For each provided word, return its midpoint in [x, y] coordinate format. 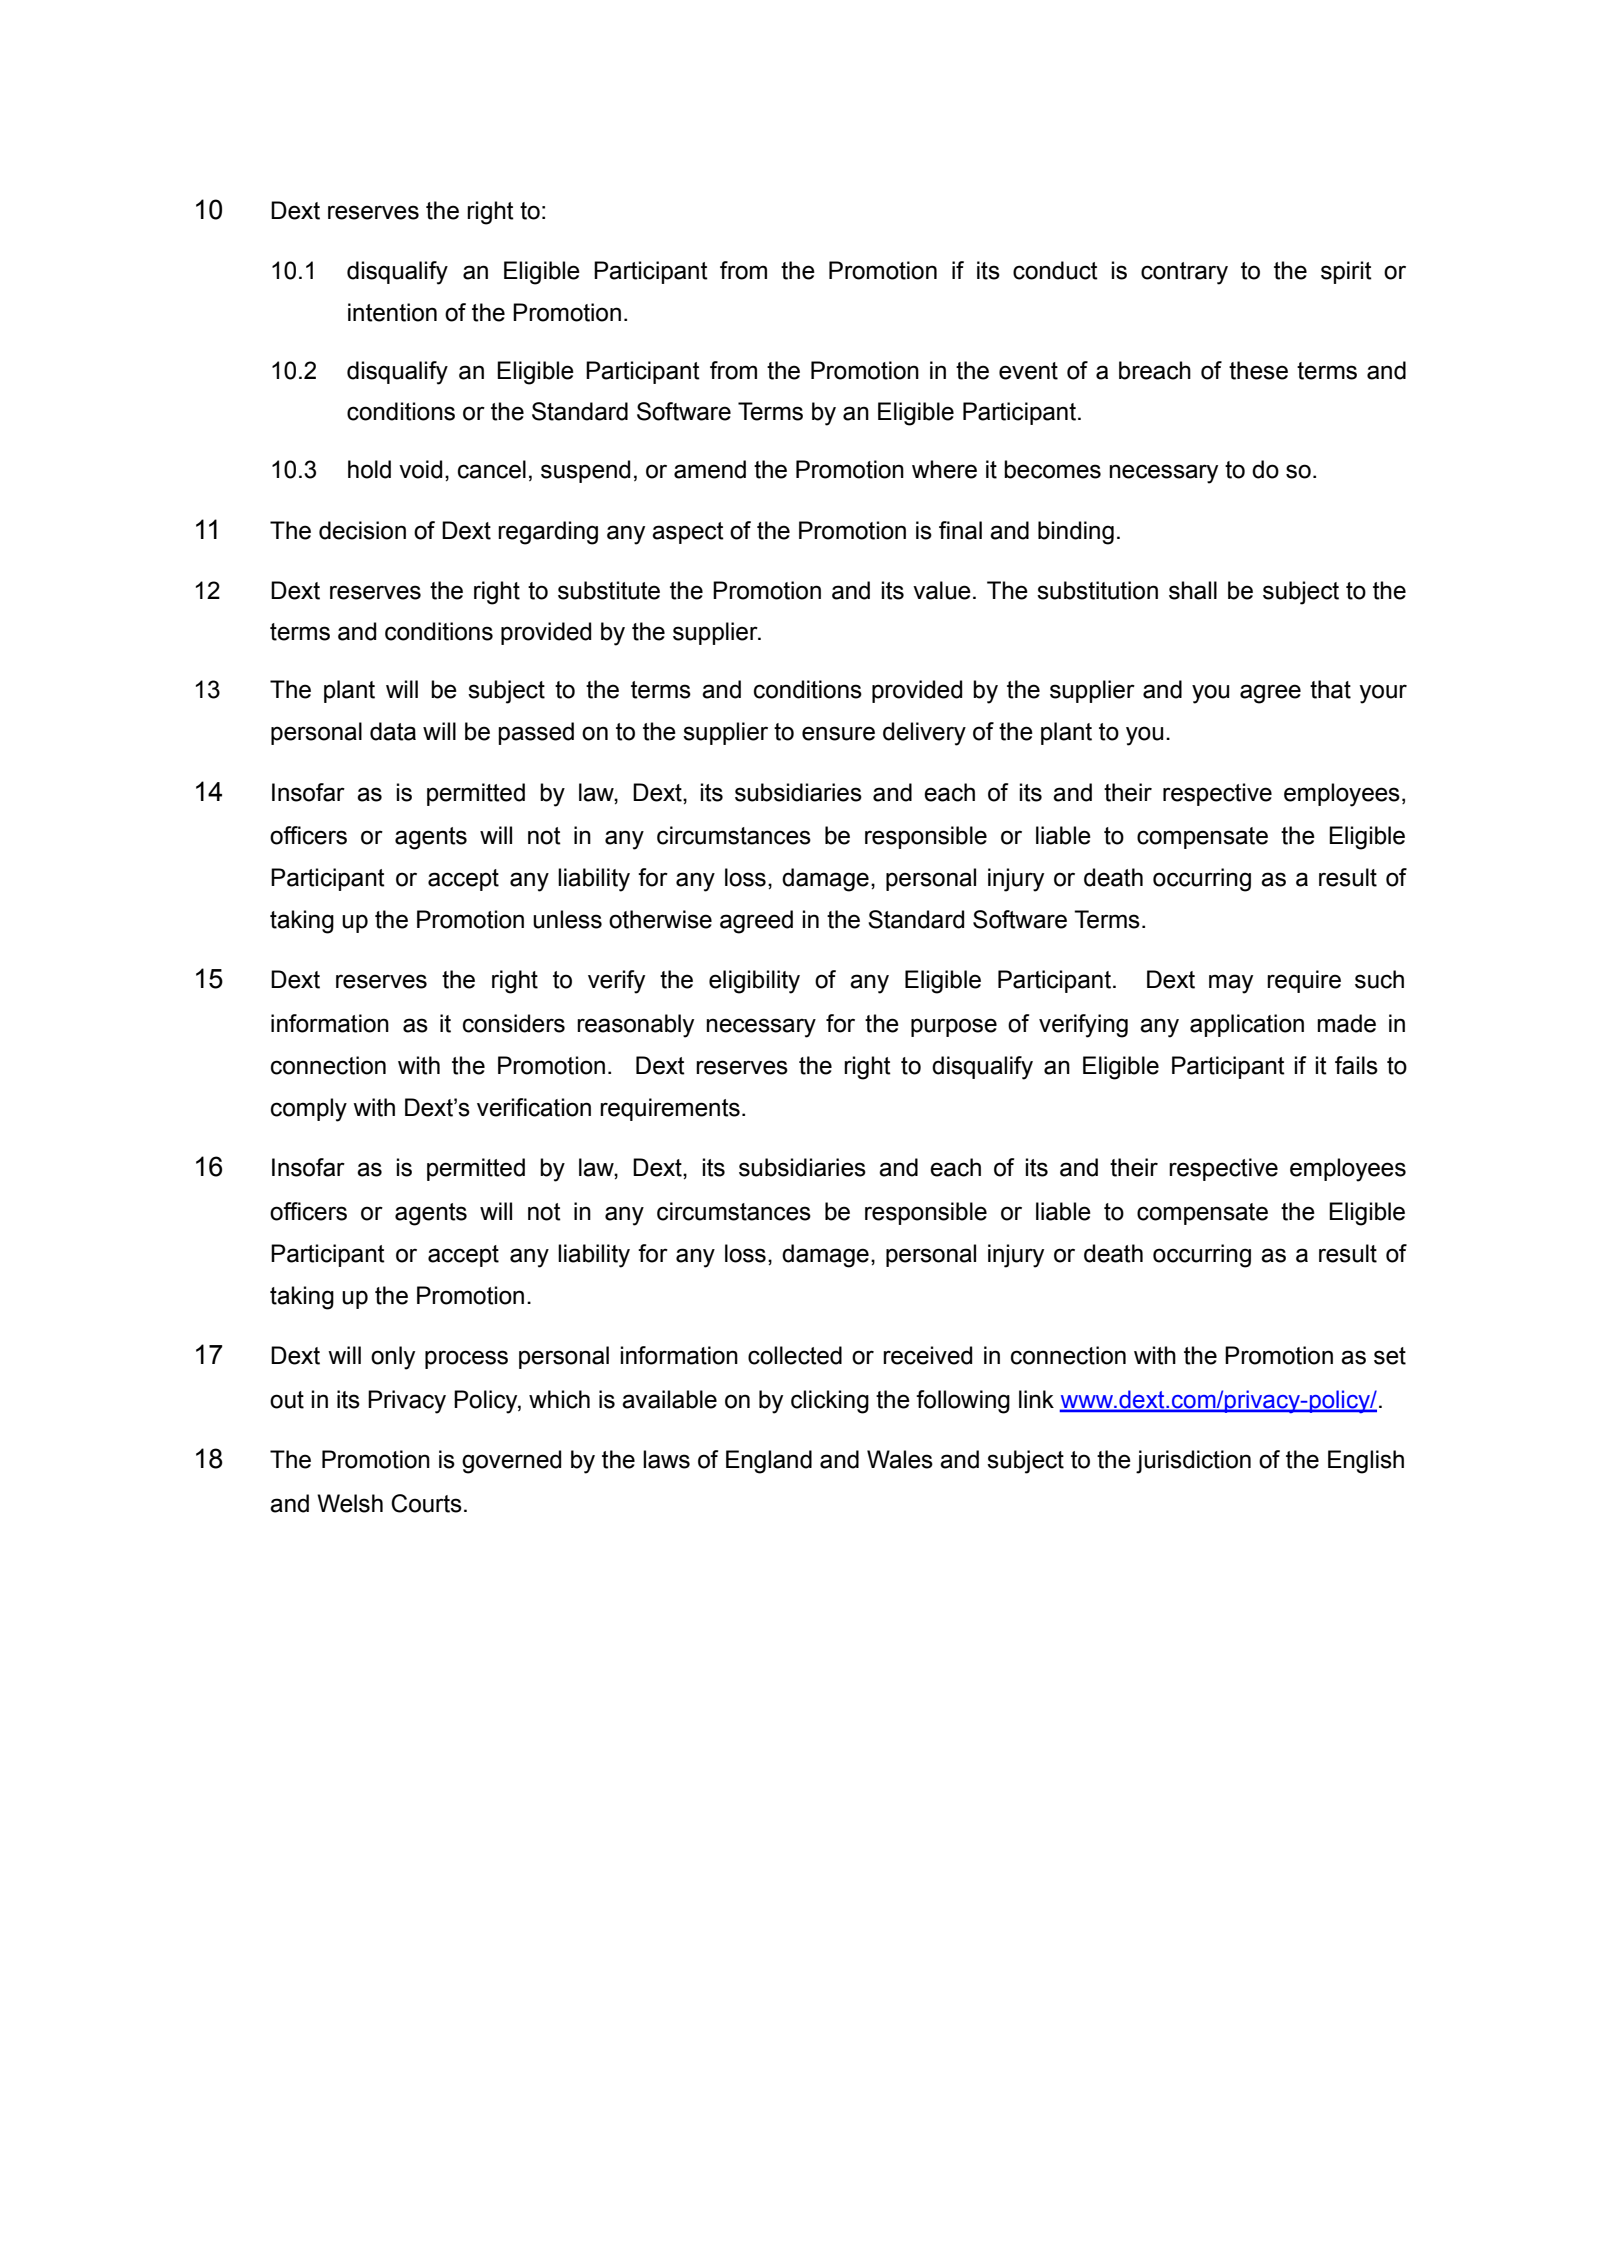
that [1330, 689]
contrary [1184, 273]
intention [392, 312]
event [1028, 371]
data [393, 731]
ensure [838, 733]
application [1247, 1025]
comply [309, 1110]
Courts [426, 1503]
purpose [954, 1027]
